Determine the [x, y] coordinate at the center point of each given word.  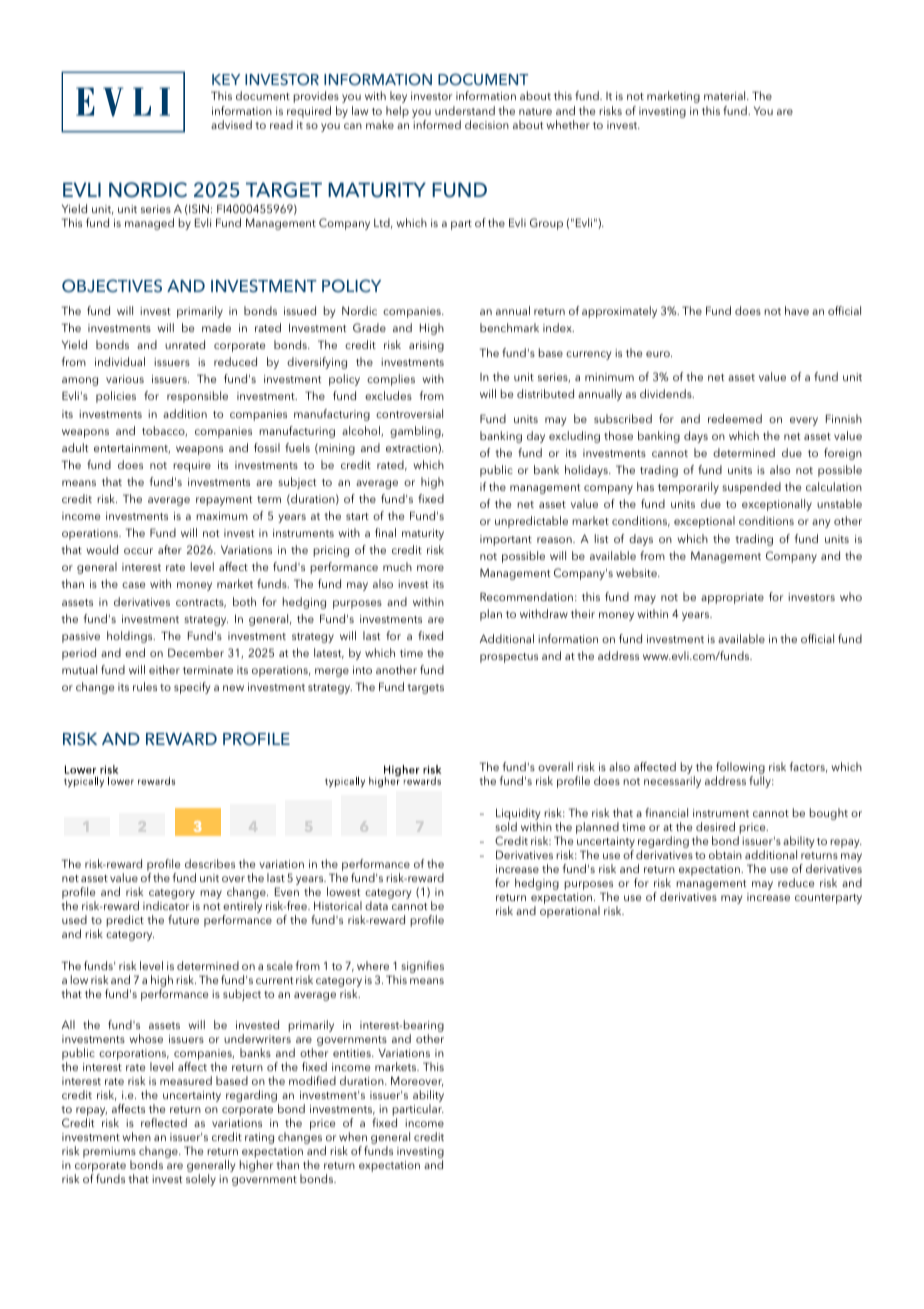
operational [570, 912]
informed [437, 124]
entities [353, 1053]
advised [231, 124]
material [726, 95]
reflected [164, 1122]
